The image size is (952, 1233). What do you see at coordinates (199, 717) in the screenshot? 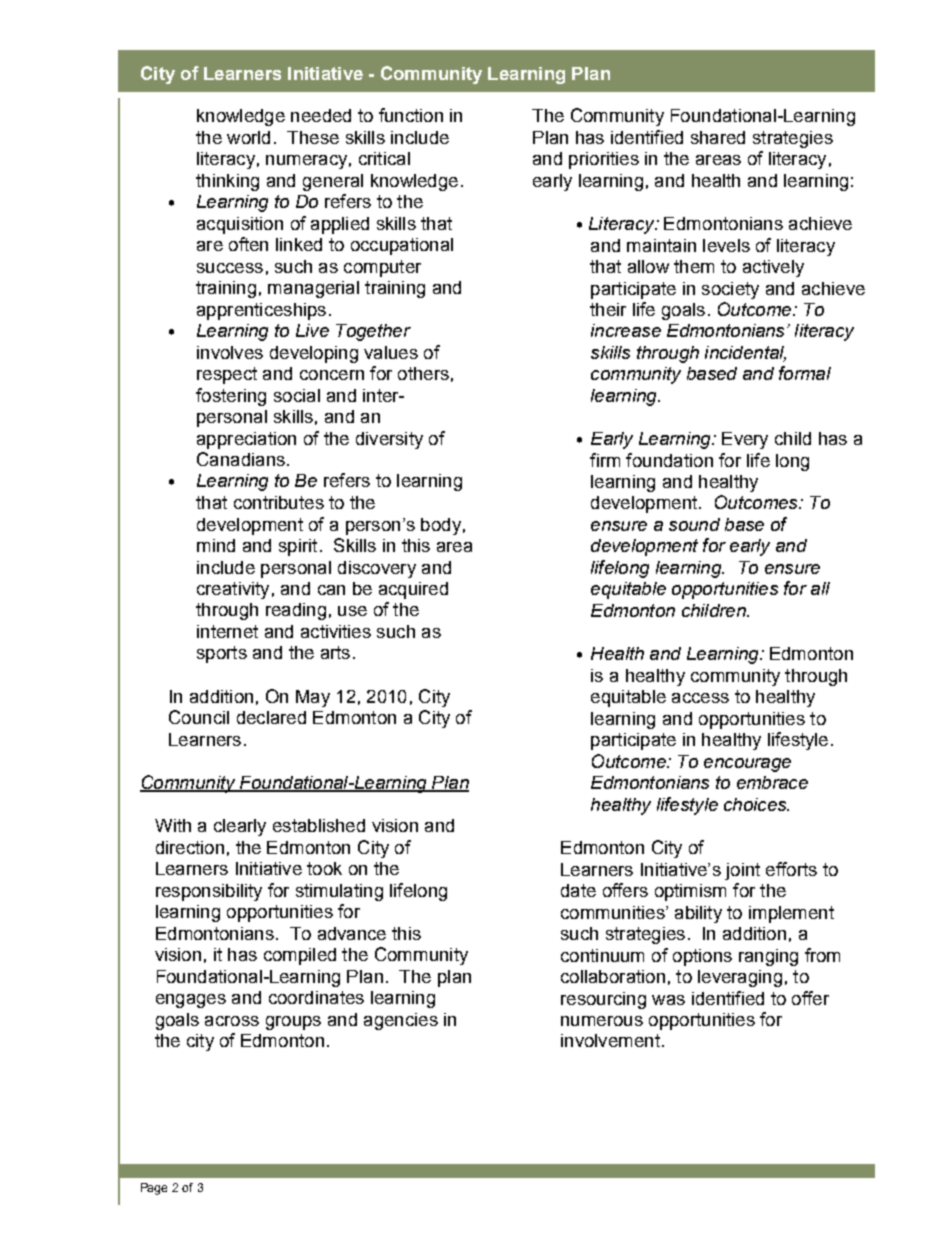
I see `Council` at bounding box center [199, 717].
